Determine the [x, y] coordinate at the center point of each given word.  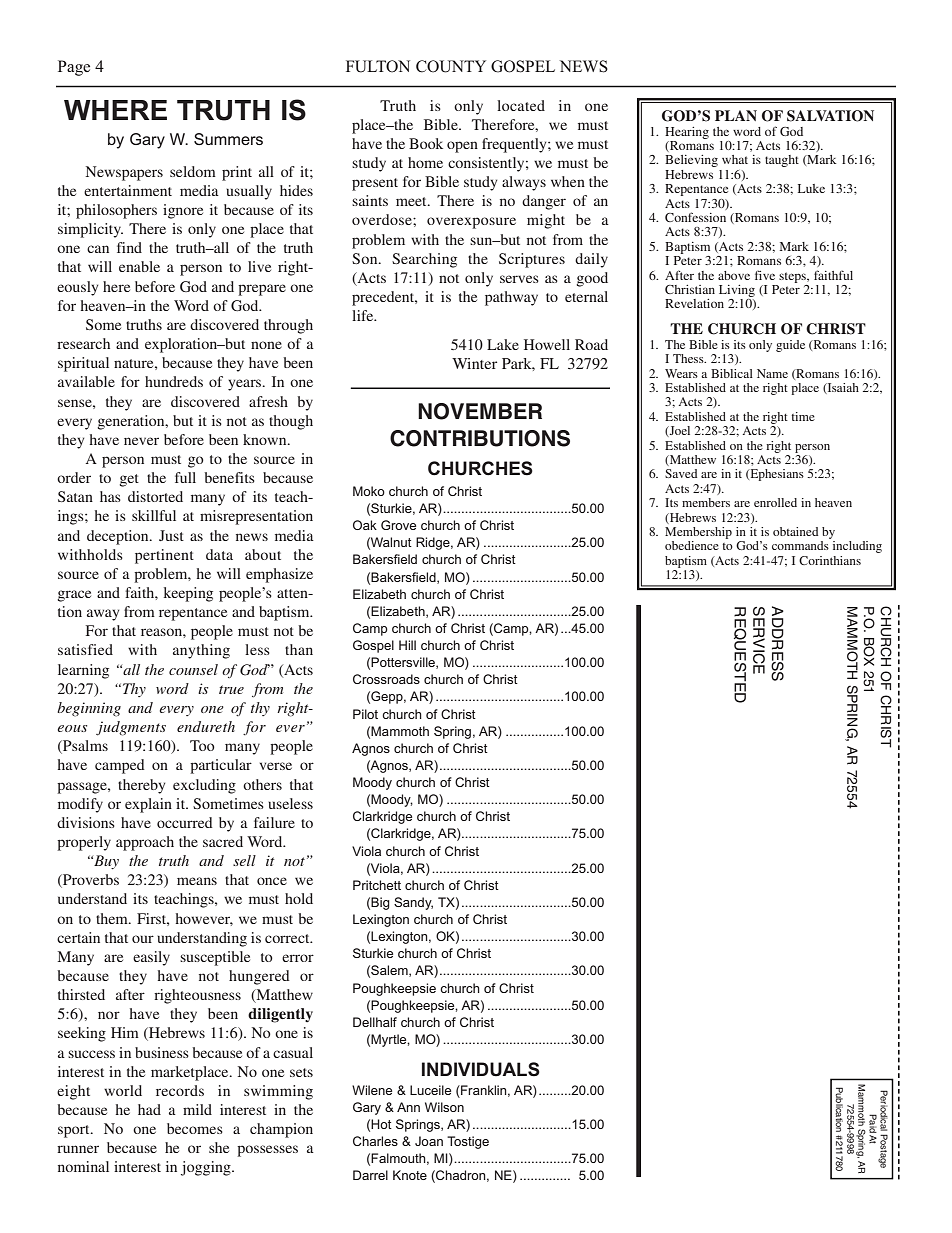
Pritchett [377, 885]
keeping [188, 594]
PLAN [736, 115]
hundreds [174, 381]
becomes [195, 1128]
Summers [228, 139]
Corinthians [830, 560]
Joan [429, 1141]
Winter [474, 363]
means [197, 881]
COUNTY [451, 66]
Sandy [413, 903]
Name [772, 373]
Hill [407, 645]
